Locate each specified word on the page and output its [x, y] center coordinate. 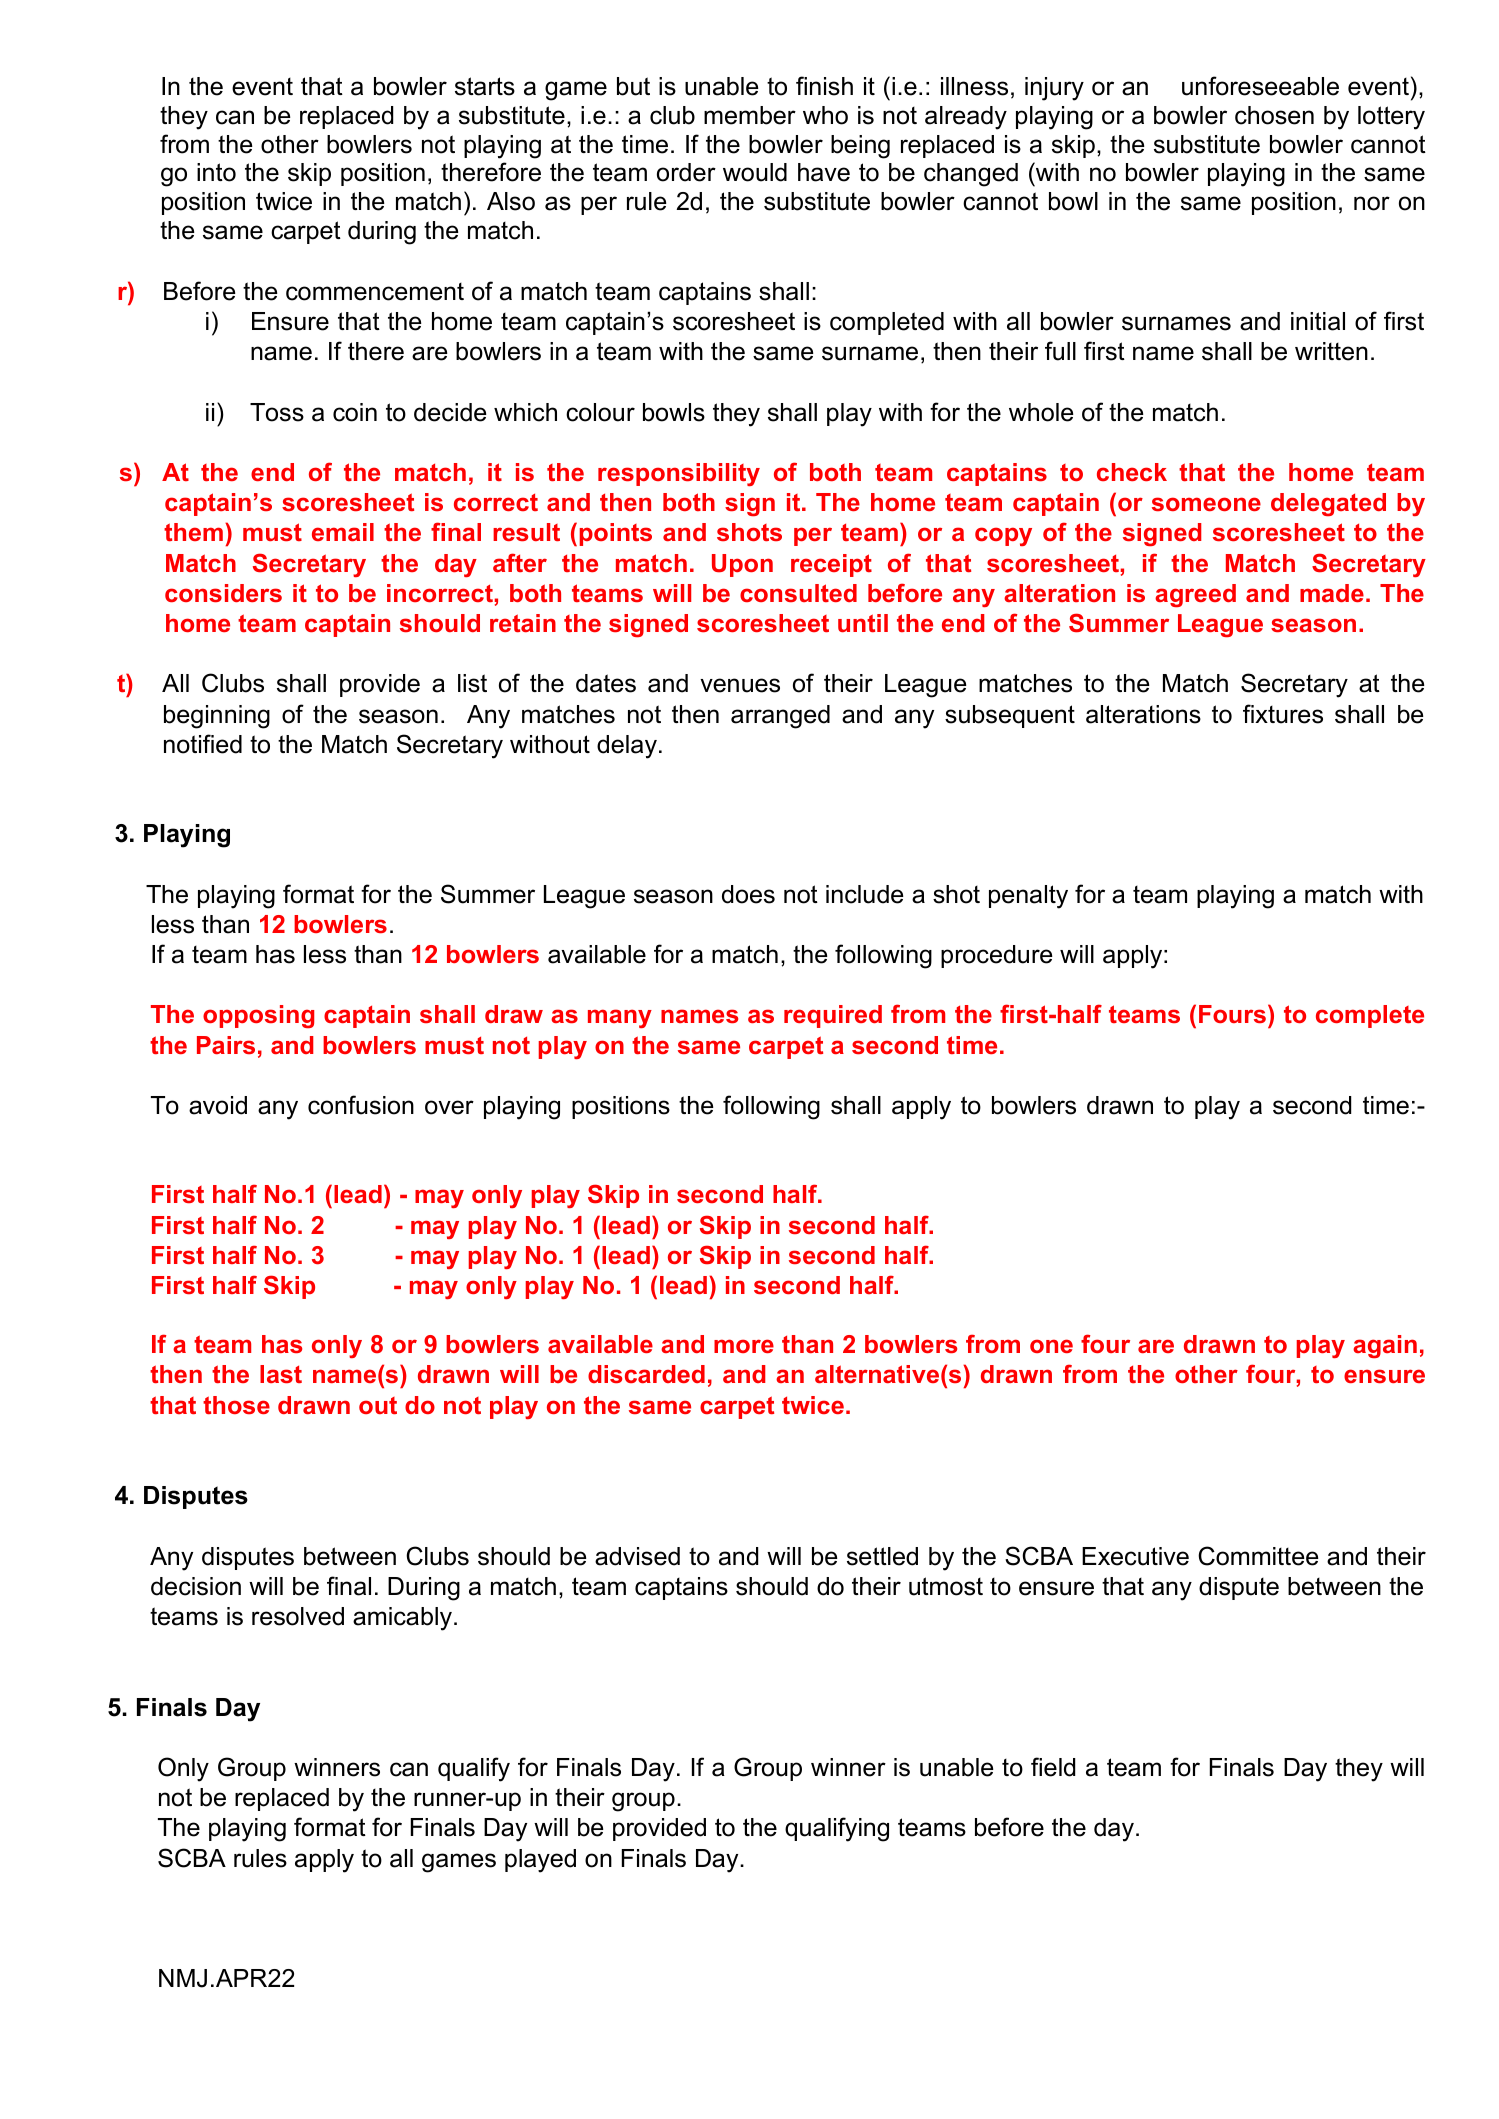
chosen [1274, 115]
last [281, 1374]
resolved [298, 1616]
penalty [1028, 897]
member [750, 115]
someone [1206, 504]
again [1385, 1346]
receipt [831, 565]
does [748, 894]
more [744, 1346]
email [343, 532]
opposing [258, 1016]
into [216, 172]
